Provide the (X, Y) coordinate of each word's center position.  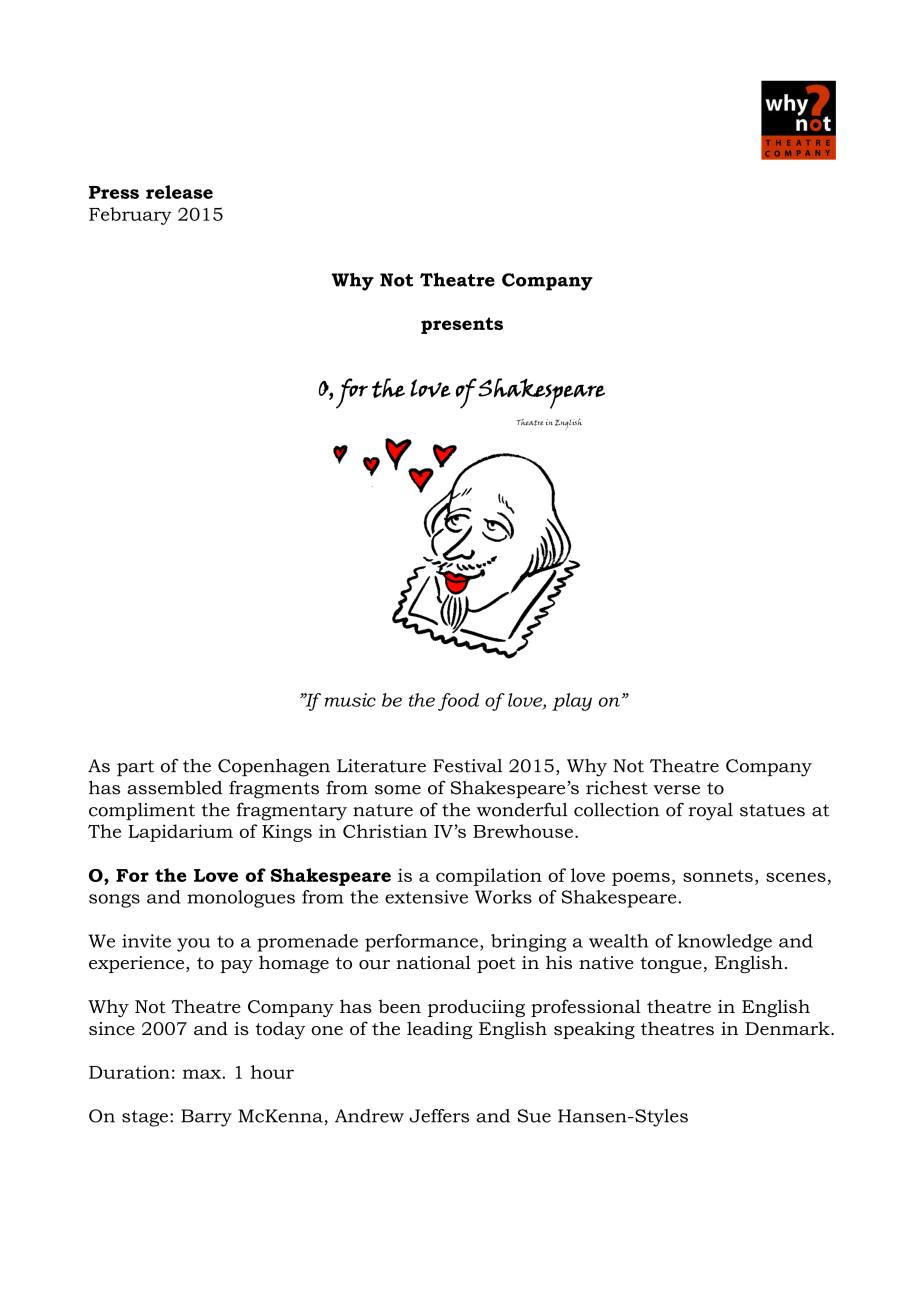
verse (677, 790)
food (458, 702)
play (572, 702)
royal (710, 812)
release (179, 192)
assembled (175, 787)
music (350, 700)
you (193, 945)
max (203, 1074)
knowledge (725, 943)
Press (114, 192)
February (130, 216)
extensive (426, 897)
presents (462, 325)
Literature (381, 766)
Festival (467, 766)
